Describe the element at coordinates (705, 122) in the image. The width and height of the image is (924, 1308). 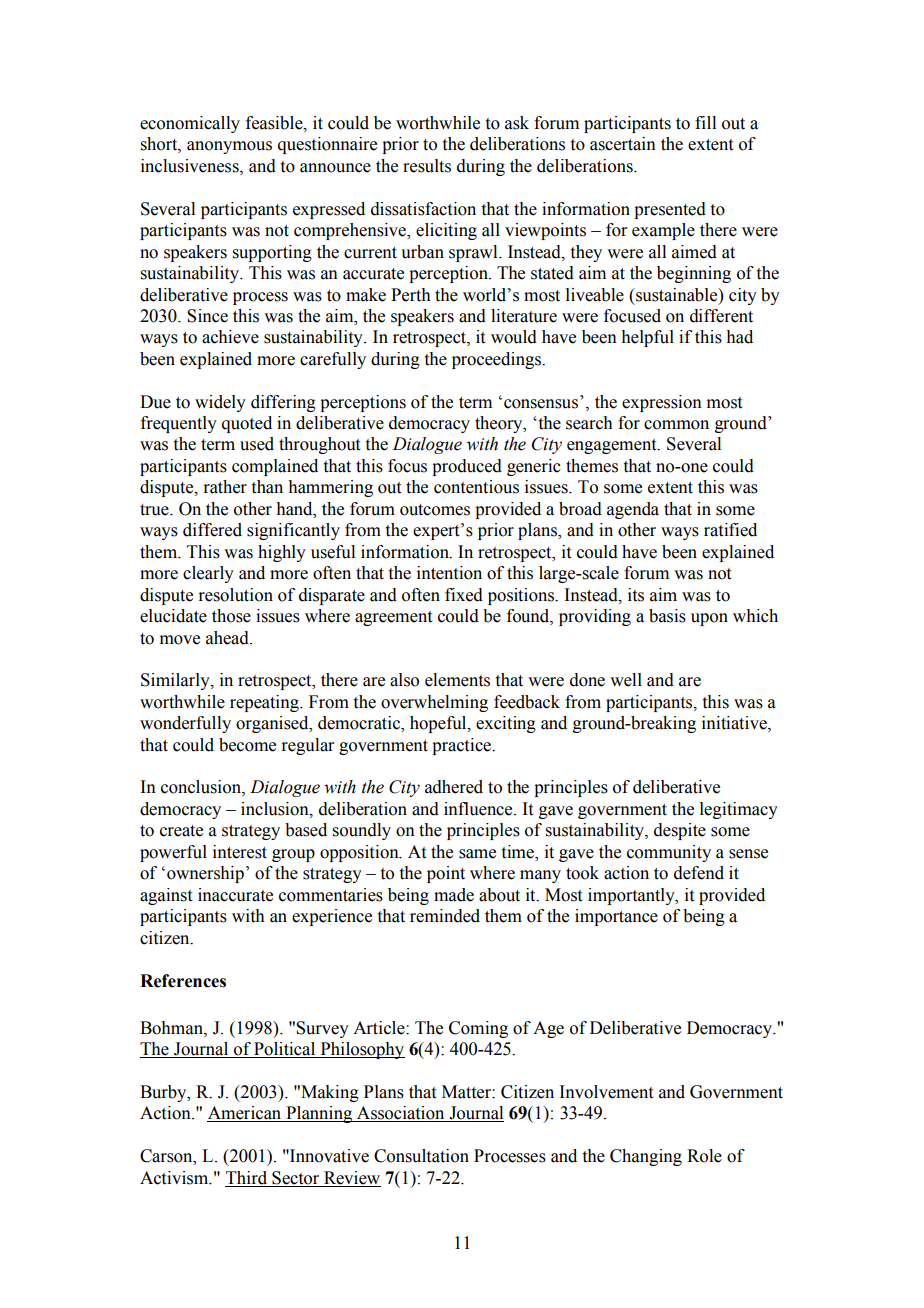
I see `fill` at that location.
